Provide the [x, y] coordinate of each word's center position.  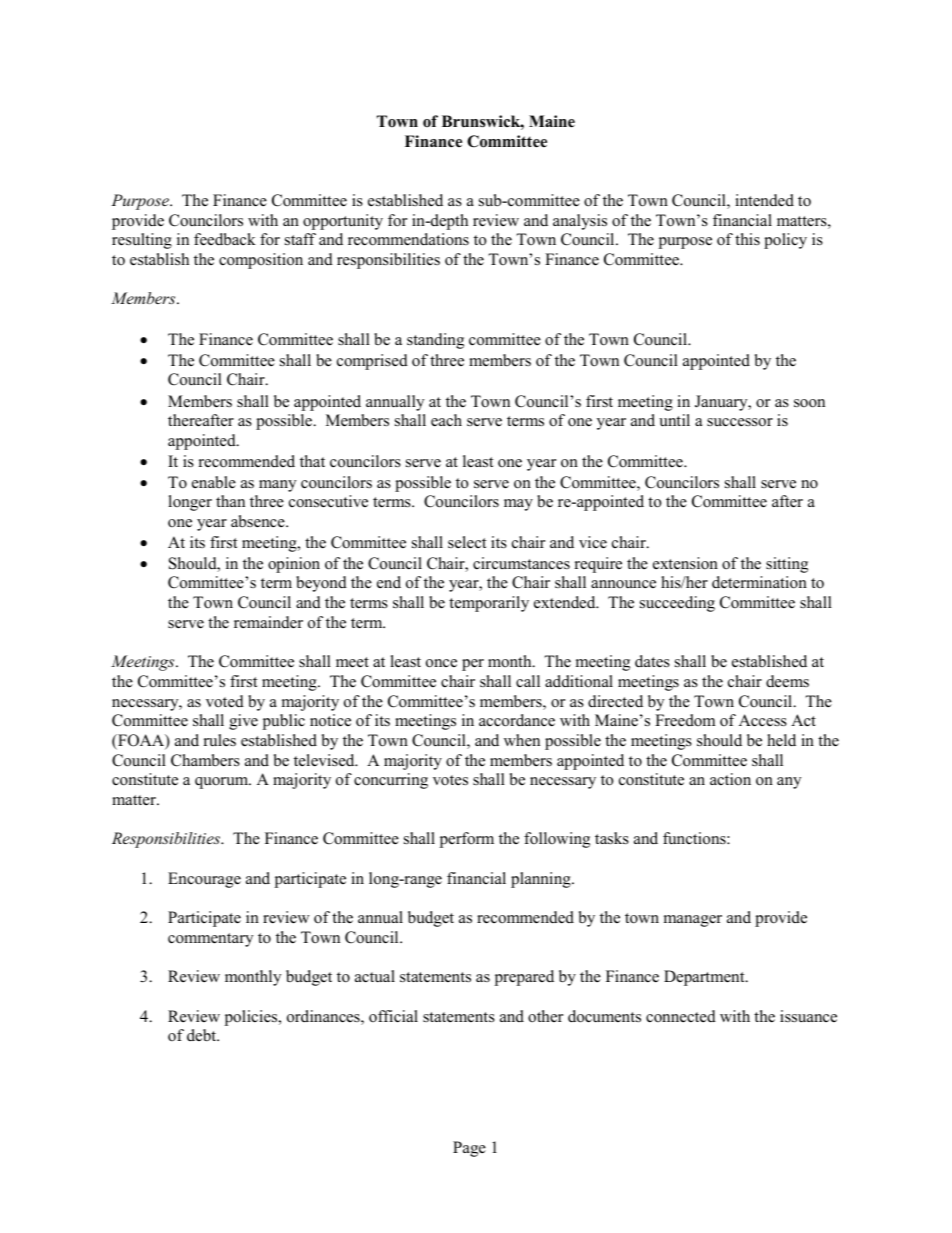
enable [214, 482]
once [441, 663]
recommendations [408, 239]
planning [542, 880]
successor [740, 422]
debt [203, 1035]
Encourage [204, 880]
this [747, 239]
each [446, 420]
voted [225, 701]
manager [693, 921]
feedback [225, 239]
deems [787, 681]
